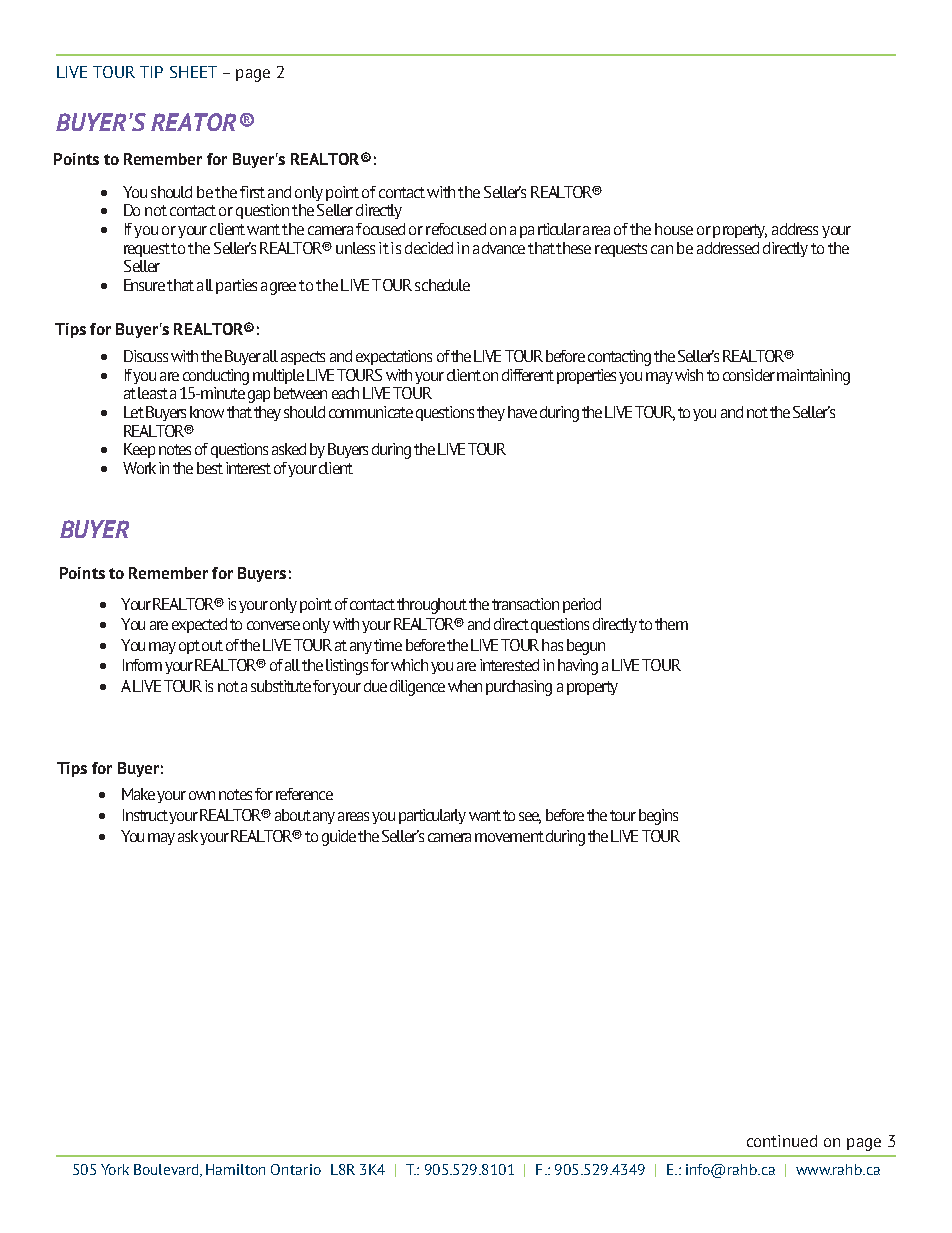 This screenshot has height=1233, width=952. Describe the element at coordinates (658, 817) in the screenshot. I see `begins` at that location.
